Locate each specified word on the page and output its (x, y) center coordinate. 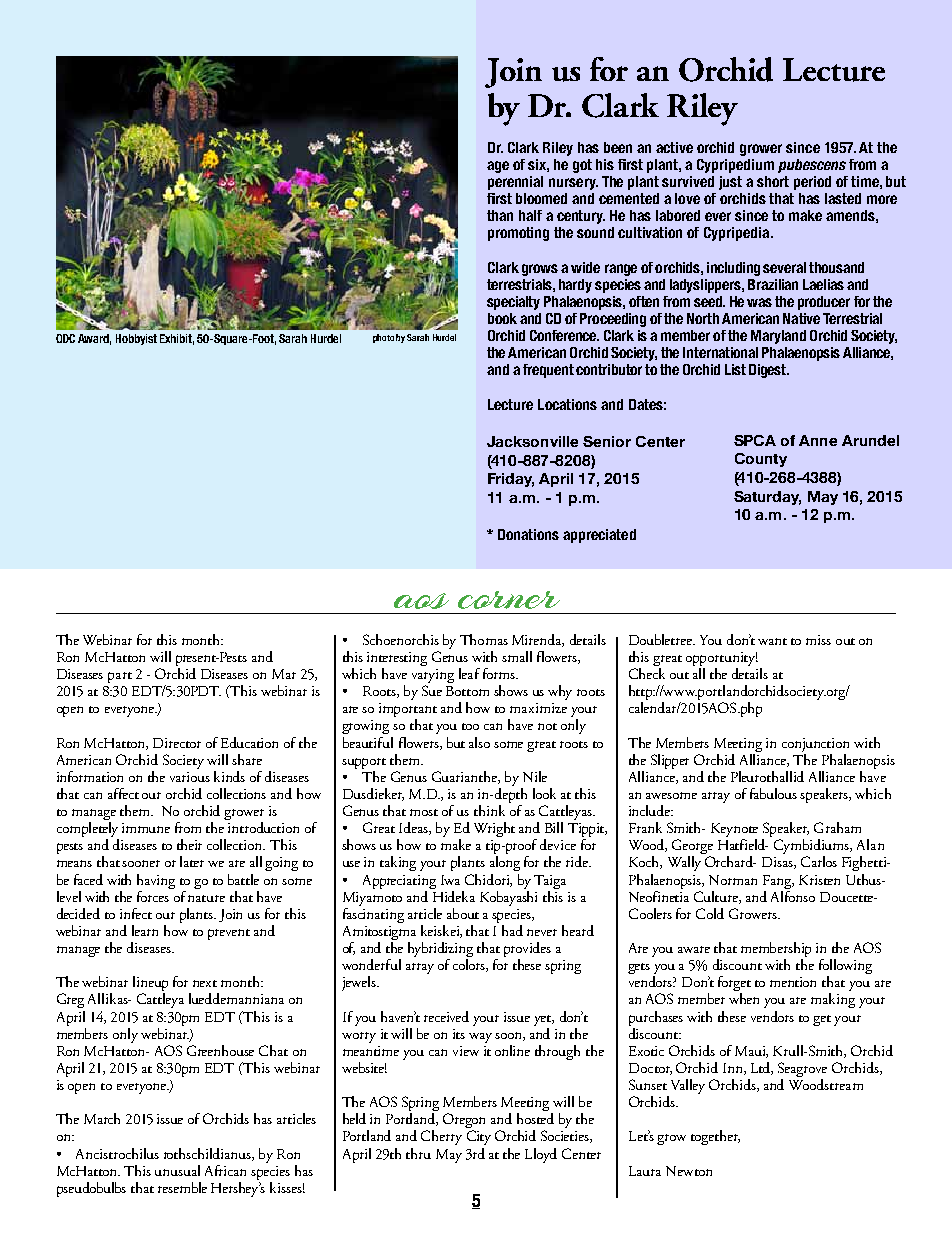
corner (509, 600)
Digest (769, 371)
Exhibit (177, 339)
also (479, 742)
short (773, 181)
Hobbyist (136, 339)
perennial (515, 183)
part (120, 677)
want (772, 641)
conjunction (815, 745)
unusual (177, 1170)
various (190, 777)
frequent (548, 371)
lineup (150, 985)
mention (793, 982)
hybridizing (440, 951)
